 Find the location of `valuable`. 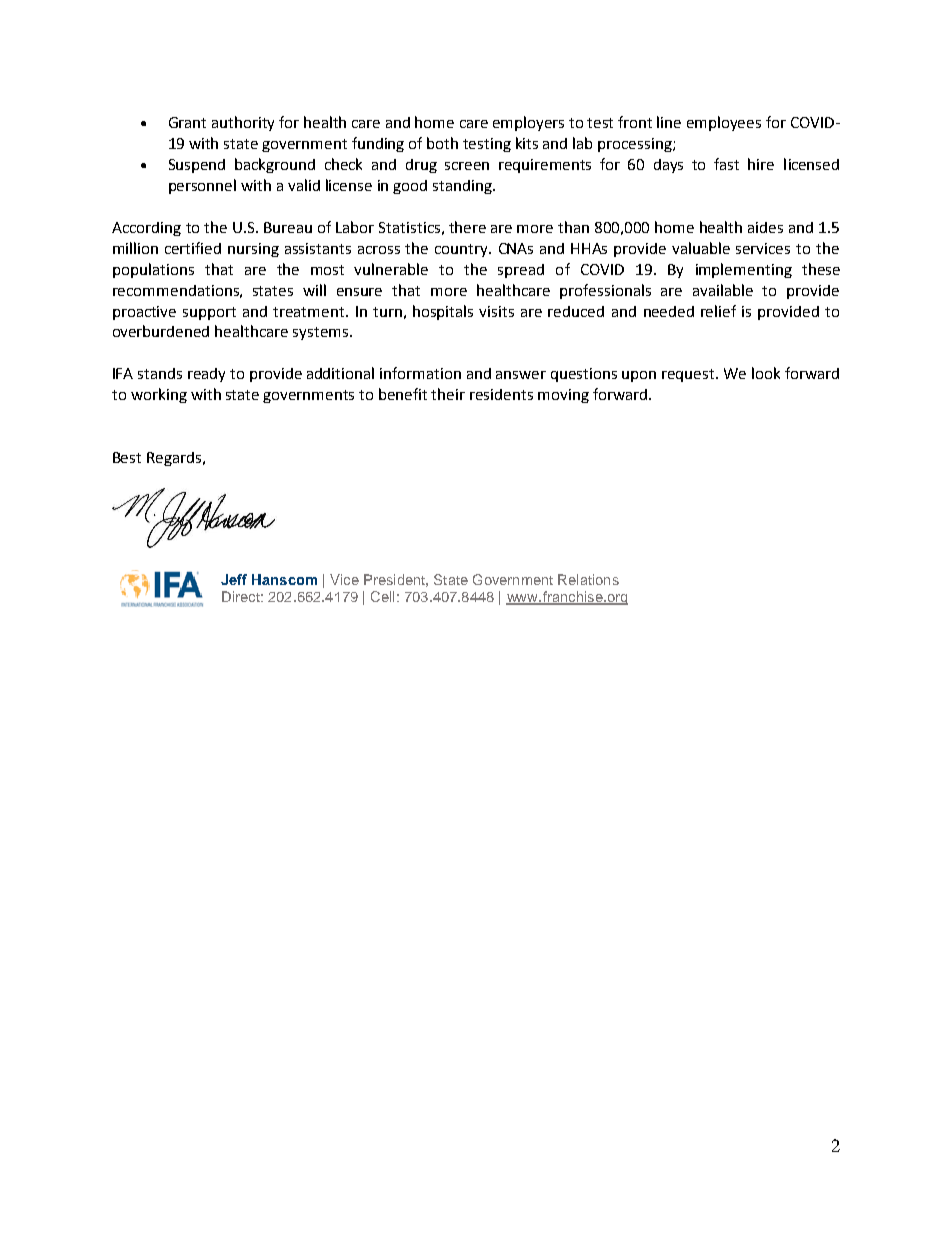

valuable is located at coordinates (701, 248).
